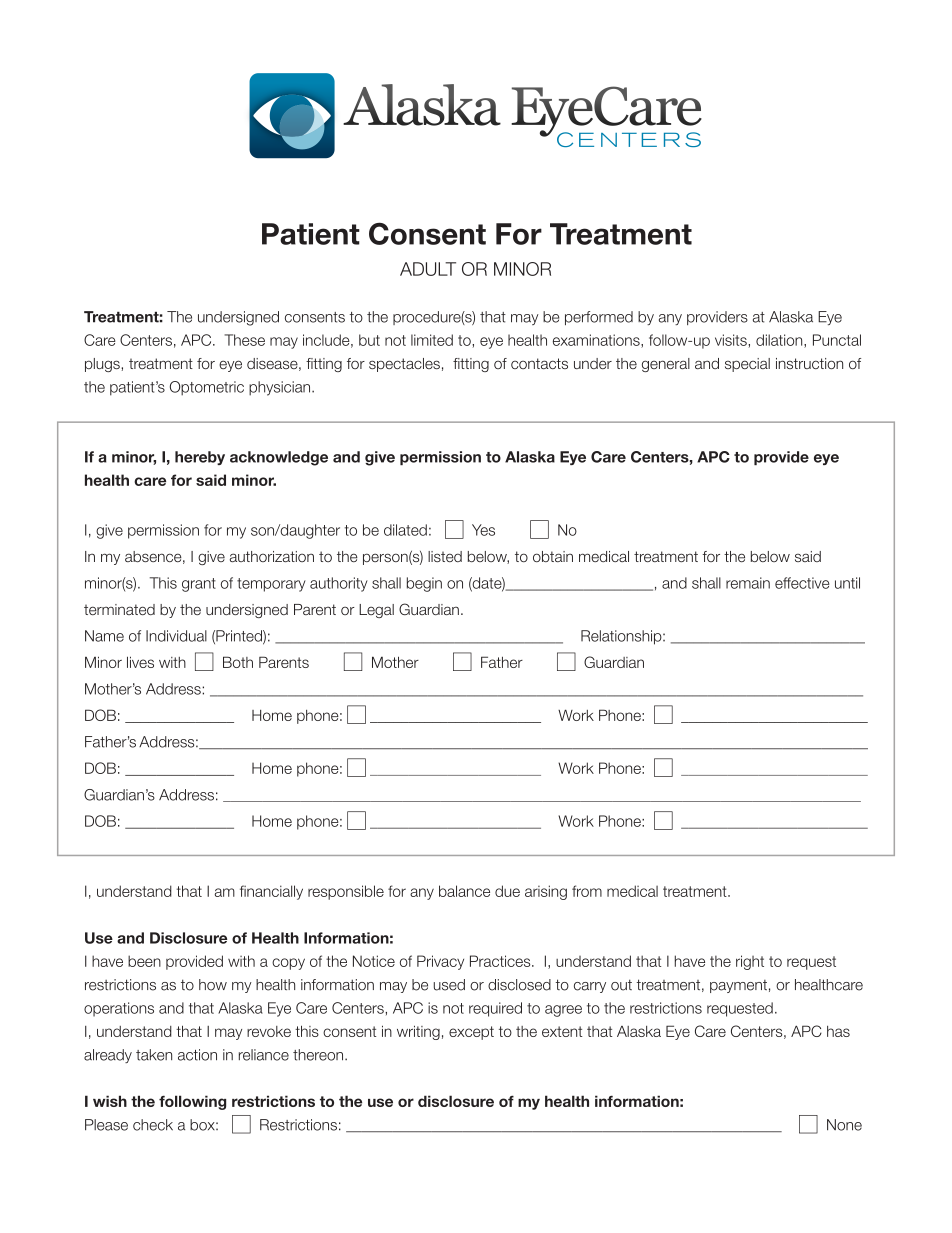 The height and width of the screenshot is (1233, 952). I want to click on right, so click(750, 962).
